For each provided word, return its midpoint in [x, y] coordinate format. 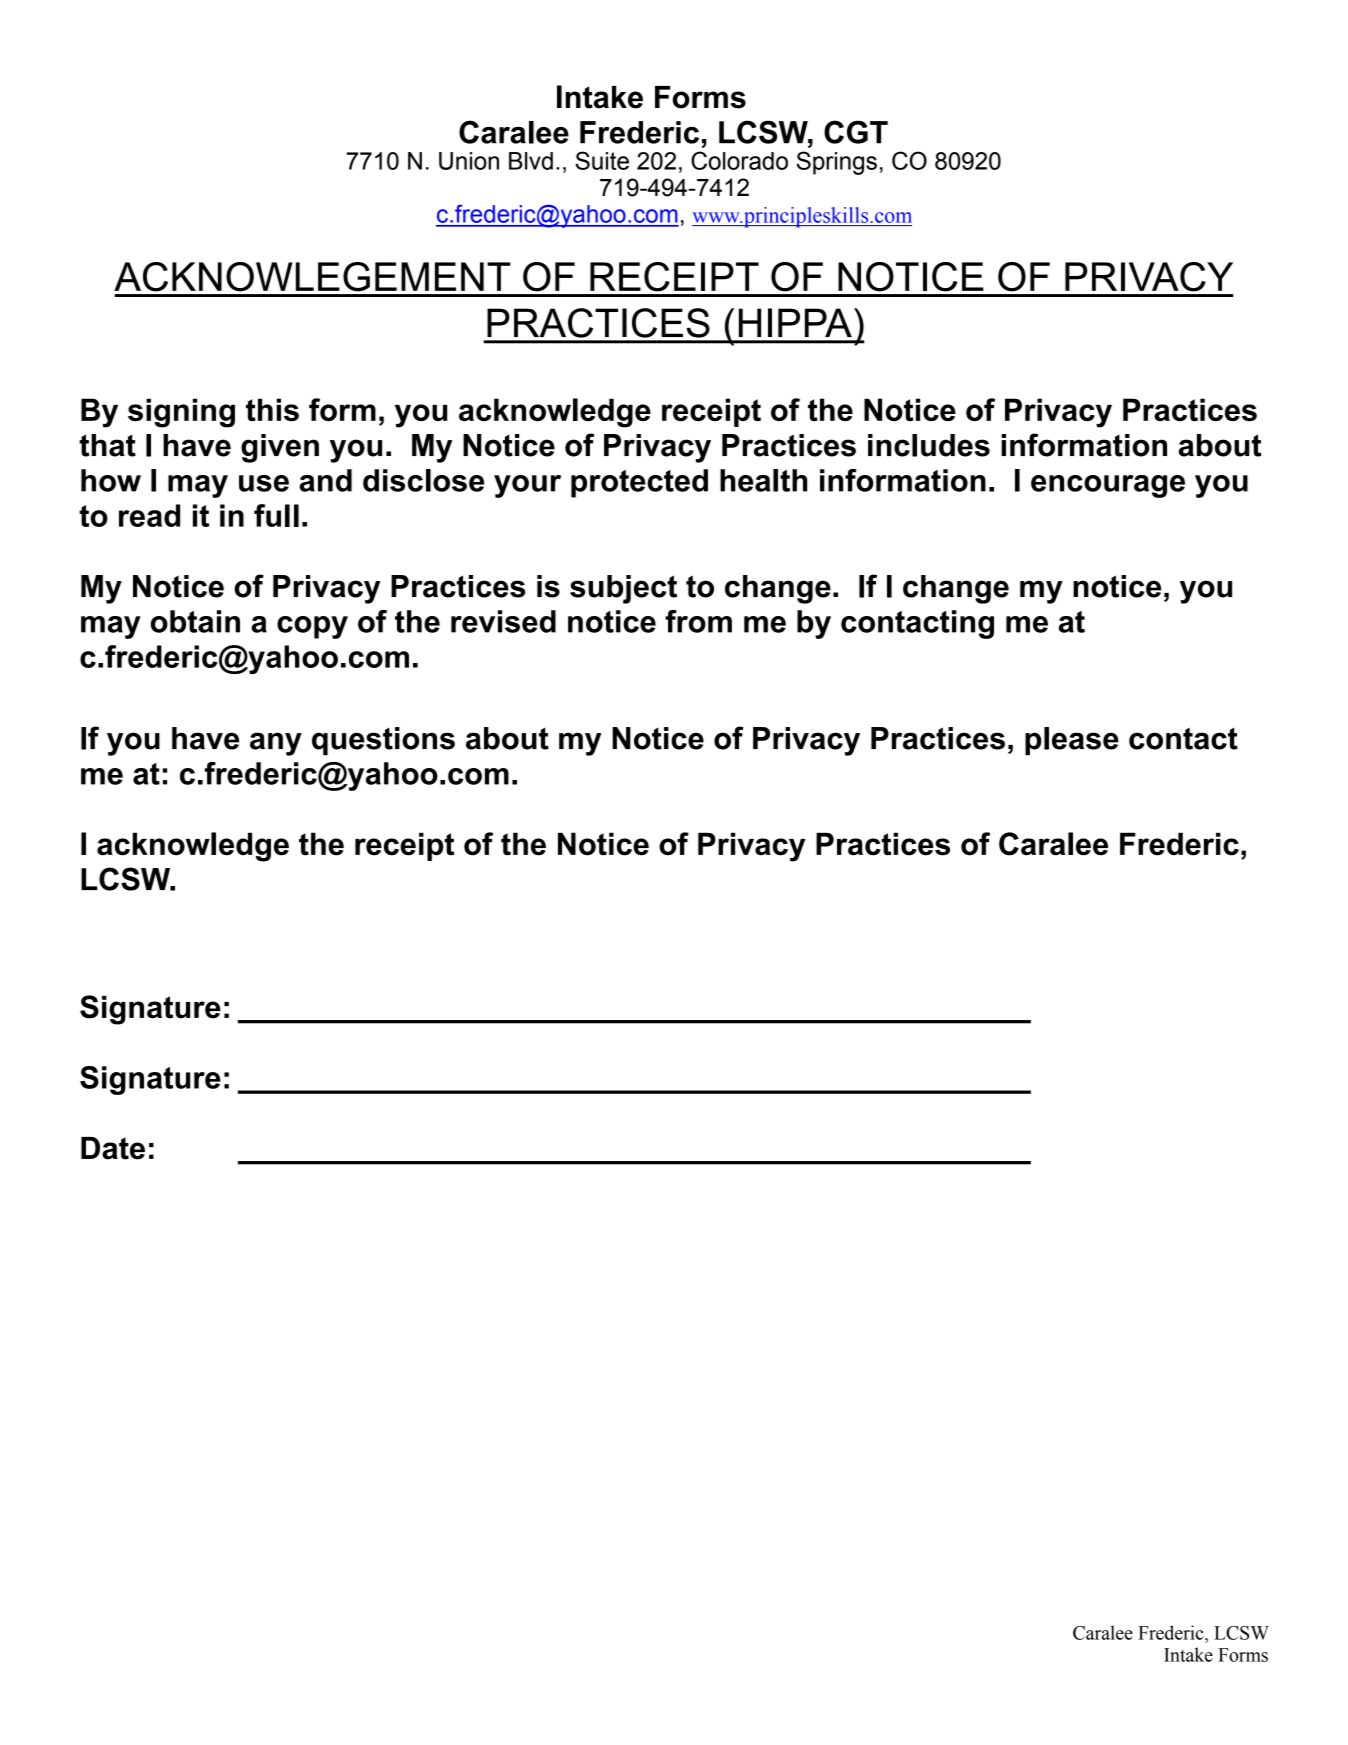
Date [113, 1148]
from [698, 621]
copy [312, 627]
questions [383, 741]
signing [181, 413]
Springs [836, 163]
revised [503, 621]
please [1072, 741]
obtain [195, 621]
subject [623, 589]
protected [639, 483]
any [276, 744]
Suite [602, 160]
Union [469, 161]
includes [929, 445]
